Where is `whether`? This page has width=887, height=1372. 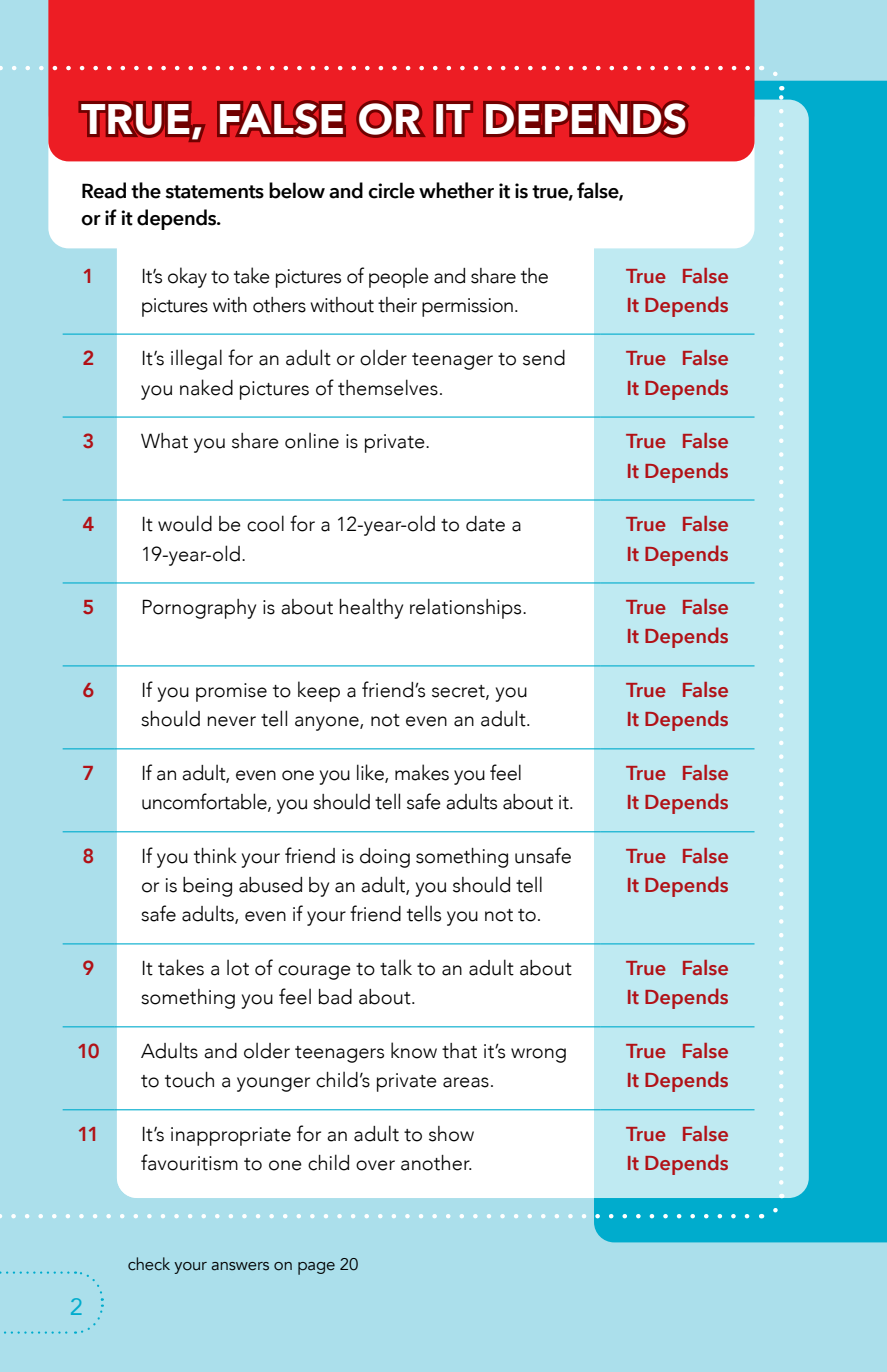 whether is located at coordinates (456, 190).
